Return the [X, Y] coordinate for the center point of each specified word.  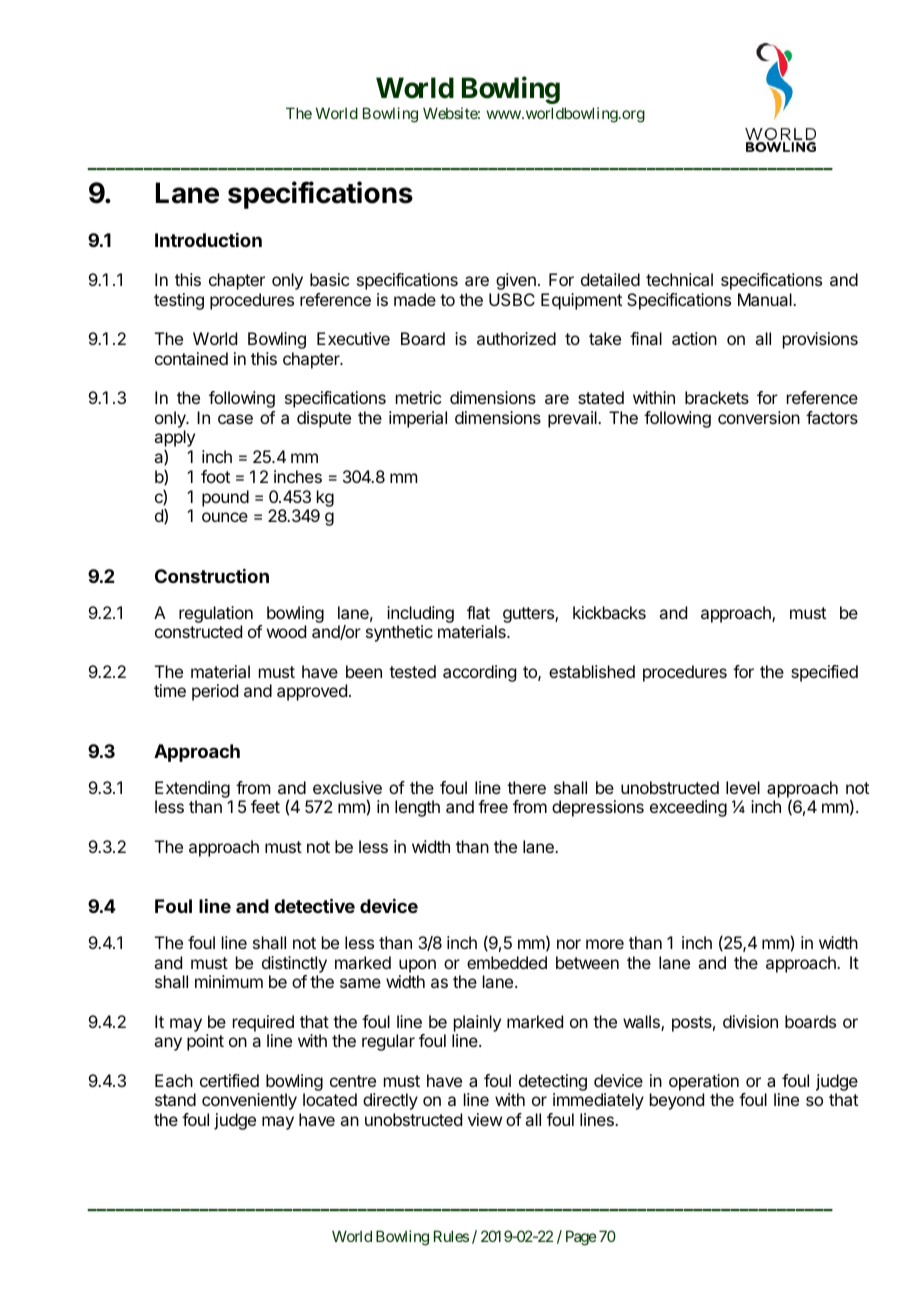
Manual [766, 299]
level [743, 787]
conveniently [249, 1101]
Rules [451, 1236]
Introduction [208, 240]
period [215, 692]
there [526, 787]
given [516, 281]
